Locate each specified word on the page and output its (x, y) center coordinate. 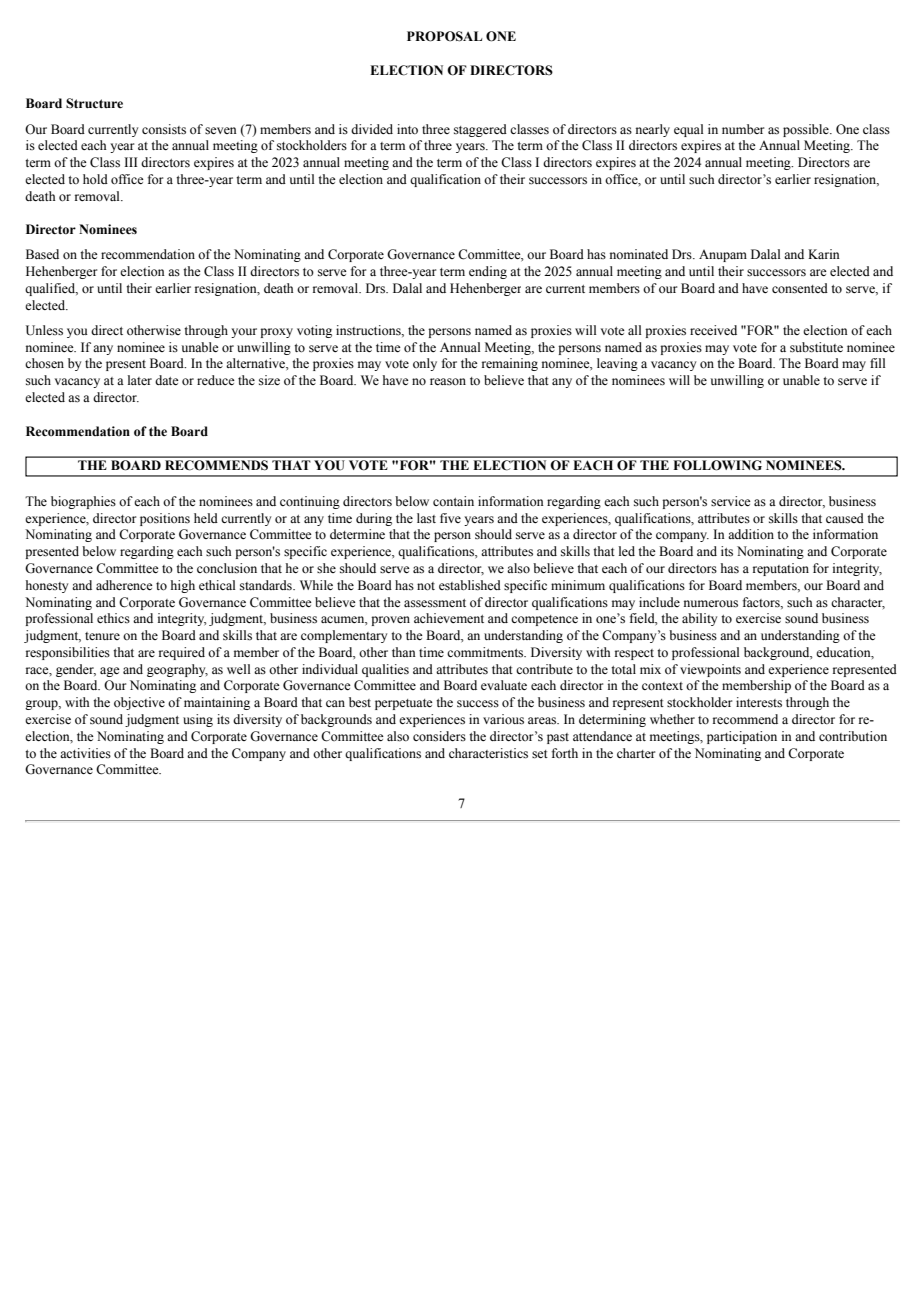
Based (42, 254)
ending (488, 272)
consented (800, 288)
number (743, 129)
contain (453, 501)
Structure (94, 103)
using (198, 720)
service (731, 501)
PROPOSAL (444, 36)
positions (165, 519)
